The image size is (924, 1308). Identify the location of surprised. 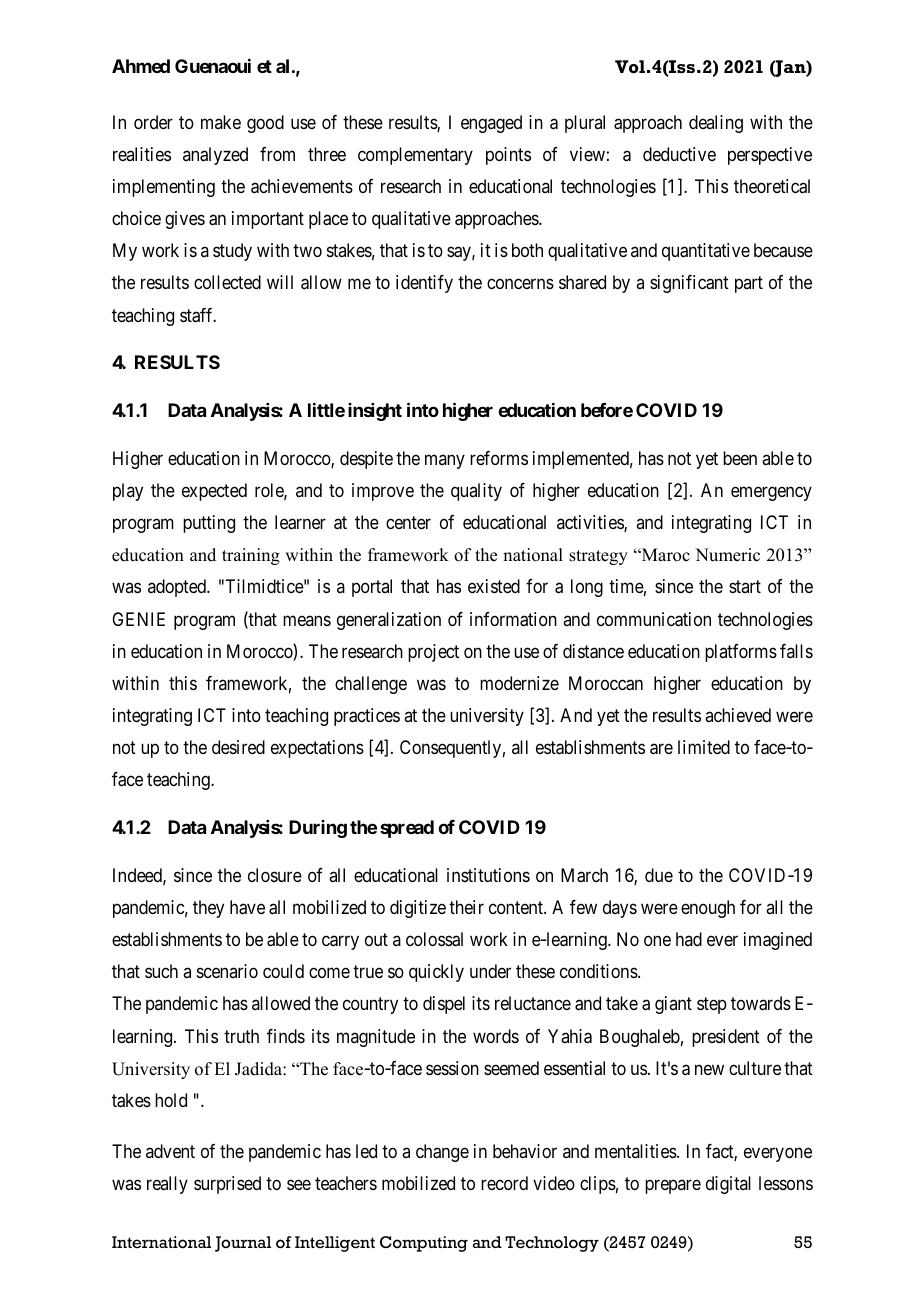
(227, 1185).
